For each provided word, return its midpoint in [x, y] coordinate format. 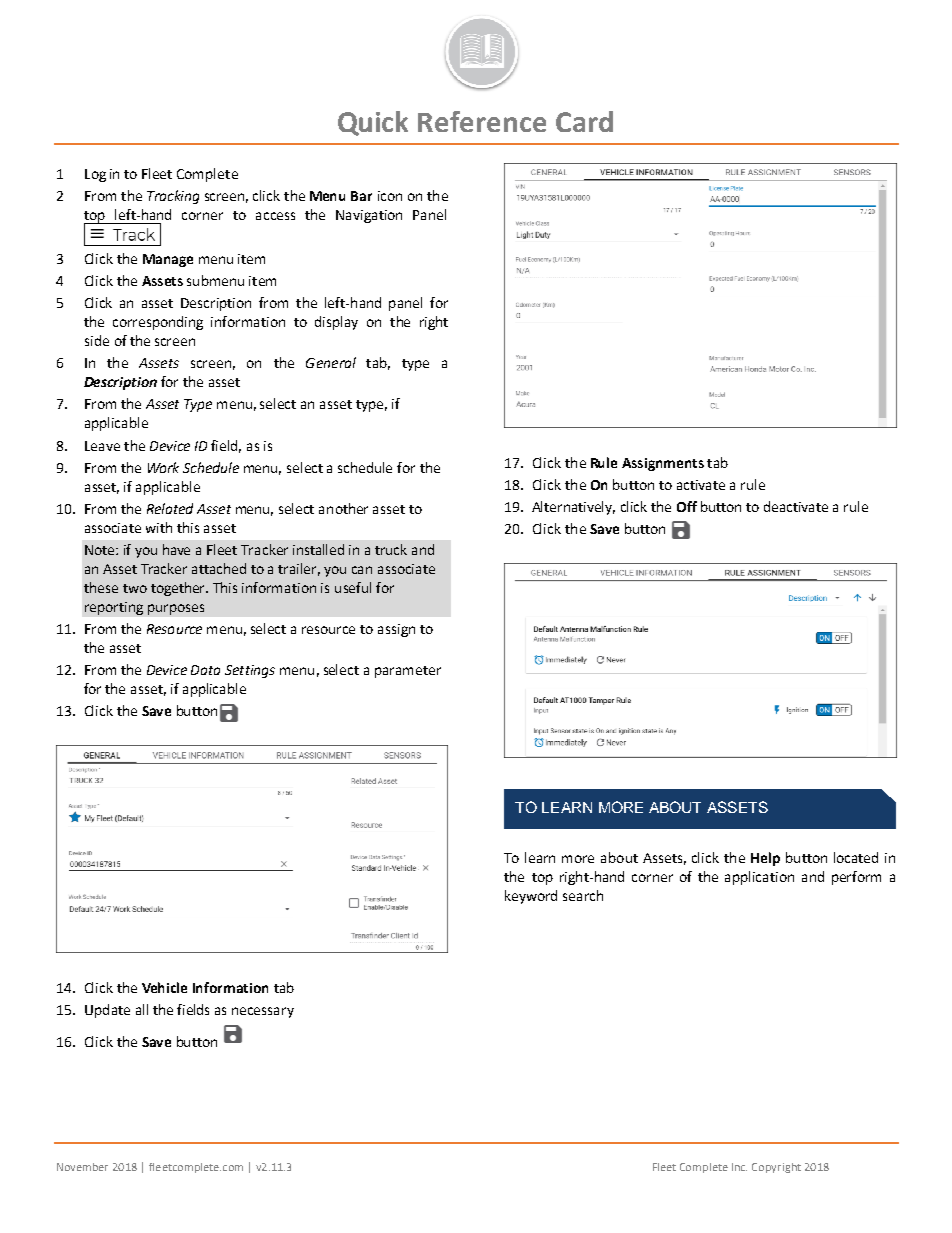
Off [687, 506]
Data [205, 670]
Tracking [173, 197]
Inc [739, 1167]
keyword [531, 897]
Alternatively [573, 508]
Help [765, 859]
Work [163, 467]
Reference [482, 121]
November [82, 1167]
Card [584, 121]
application [759, 878]
